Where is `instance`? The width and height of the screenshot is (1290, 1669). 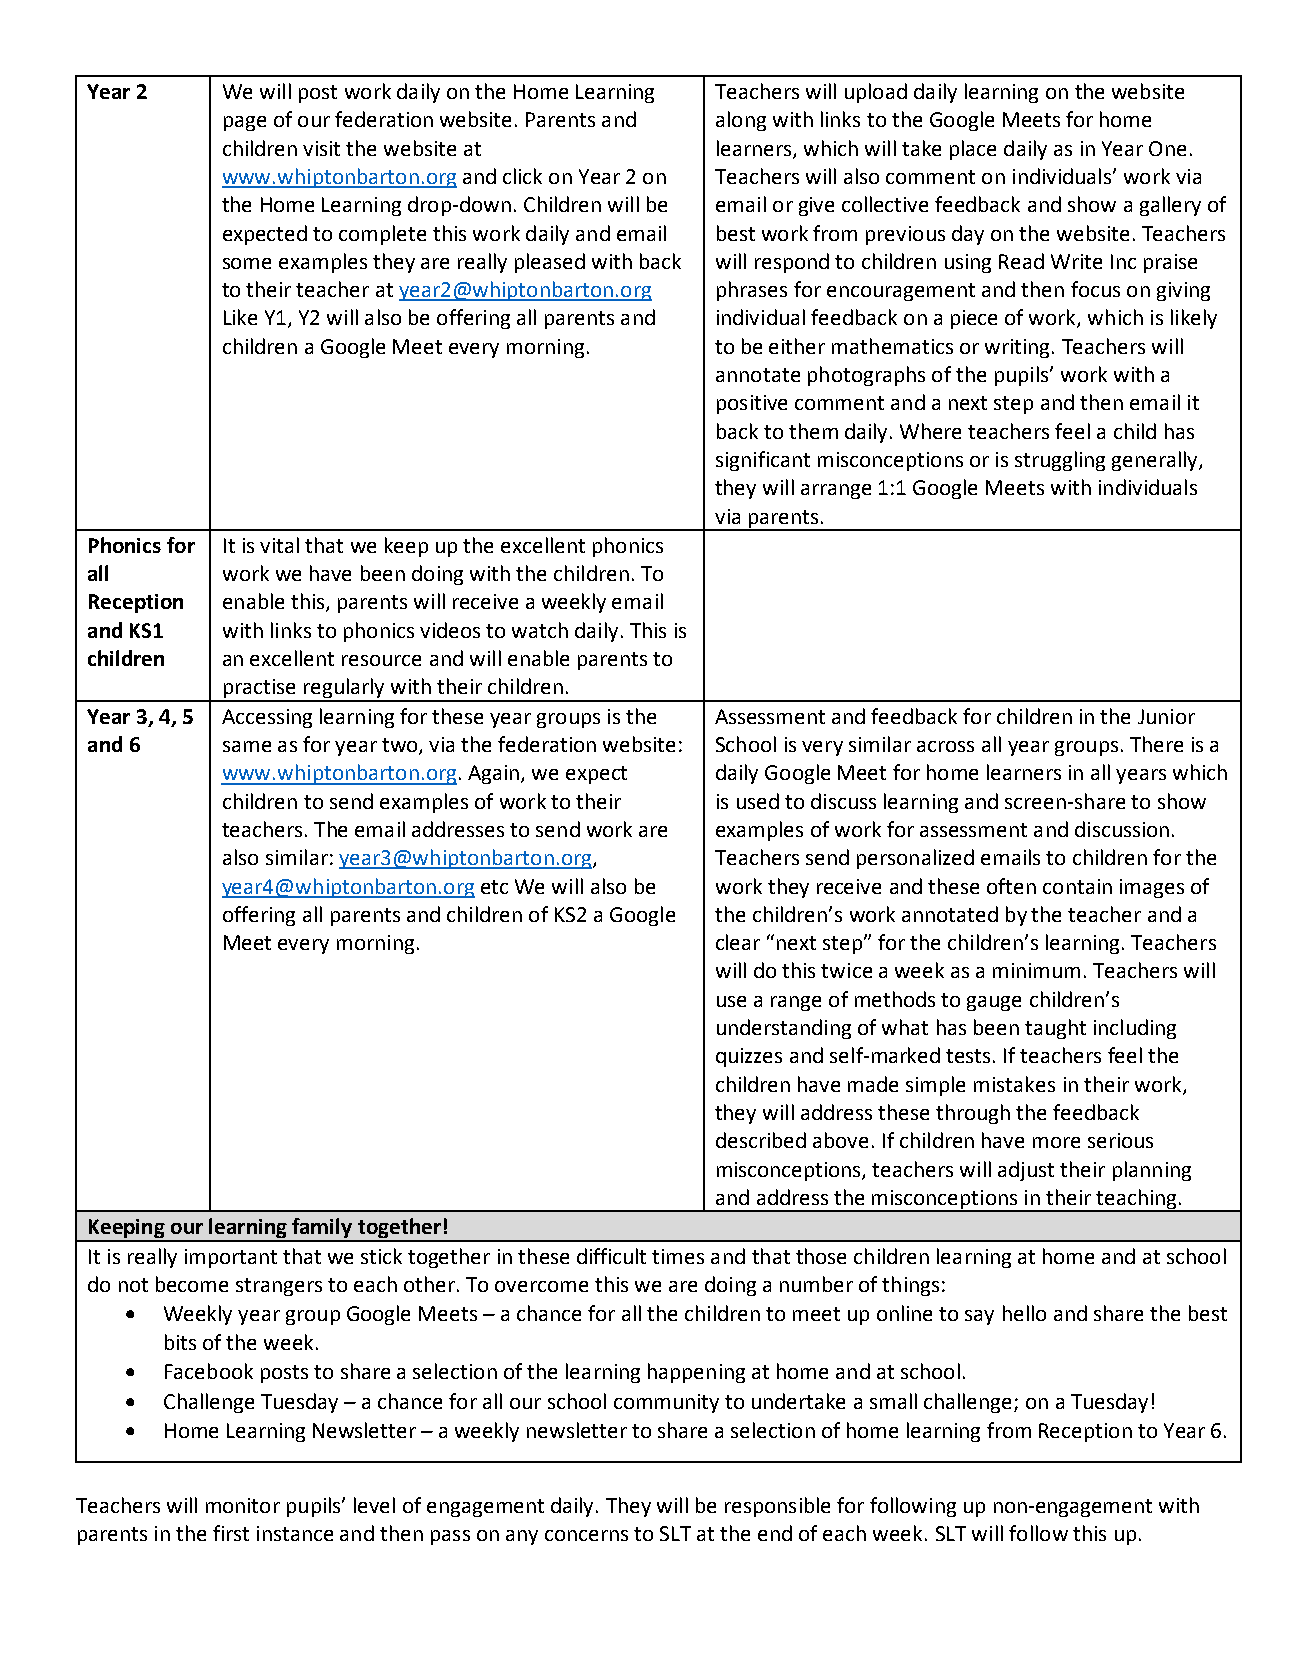 instance is located at coordinates (295, 1533).
